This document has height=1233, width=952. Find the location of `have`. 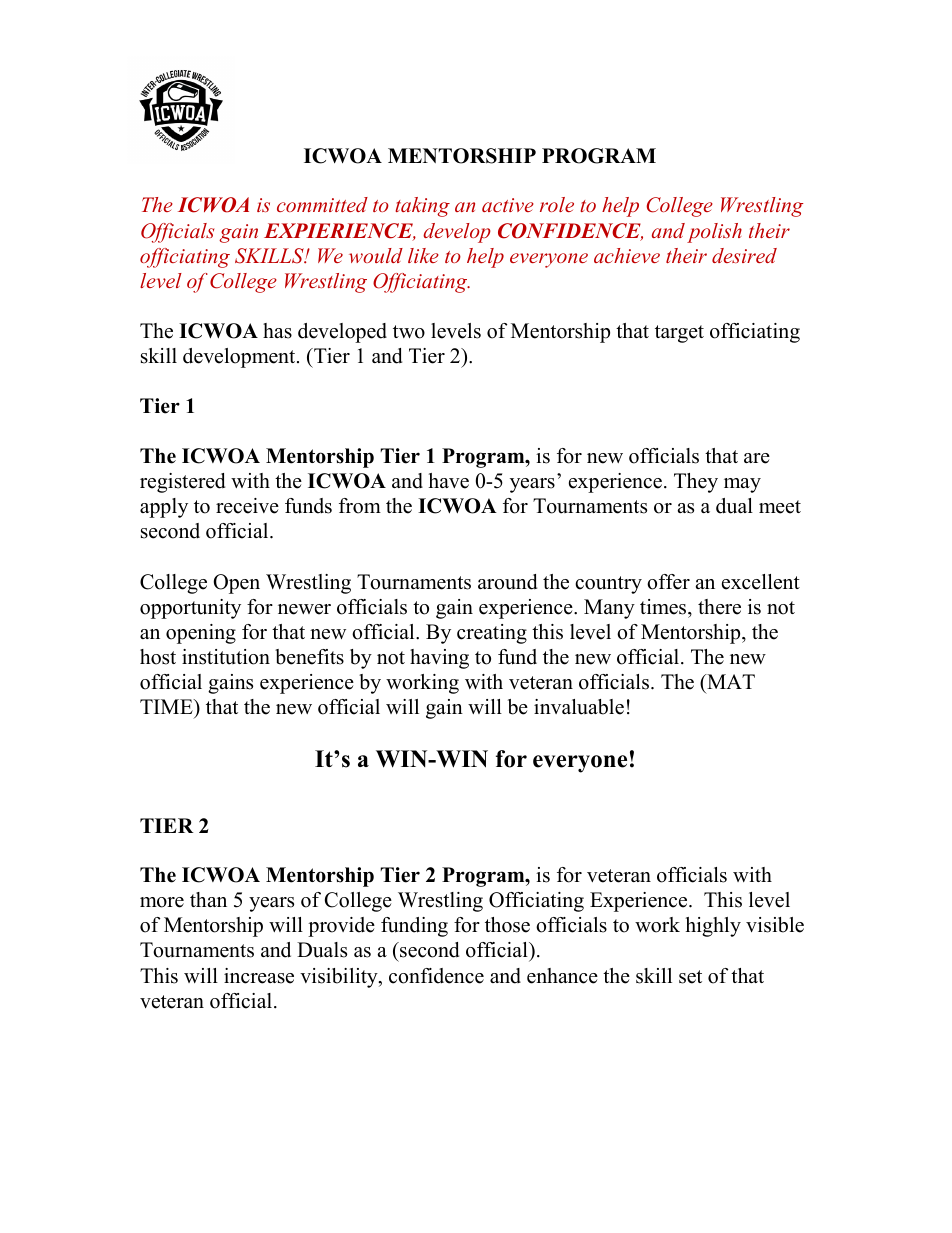

have is located at coordinates (449, 481).
